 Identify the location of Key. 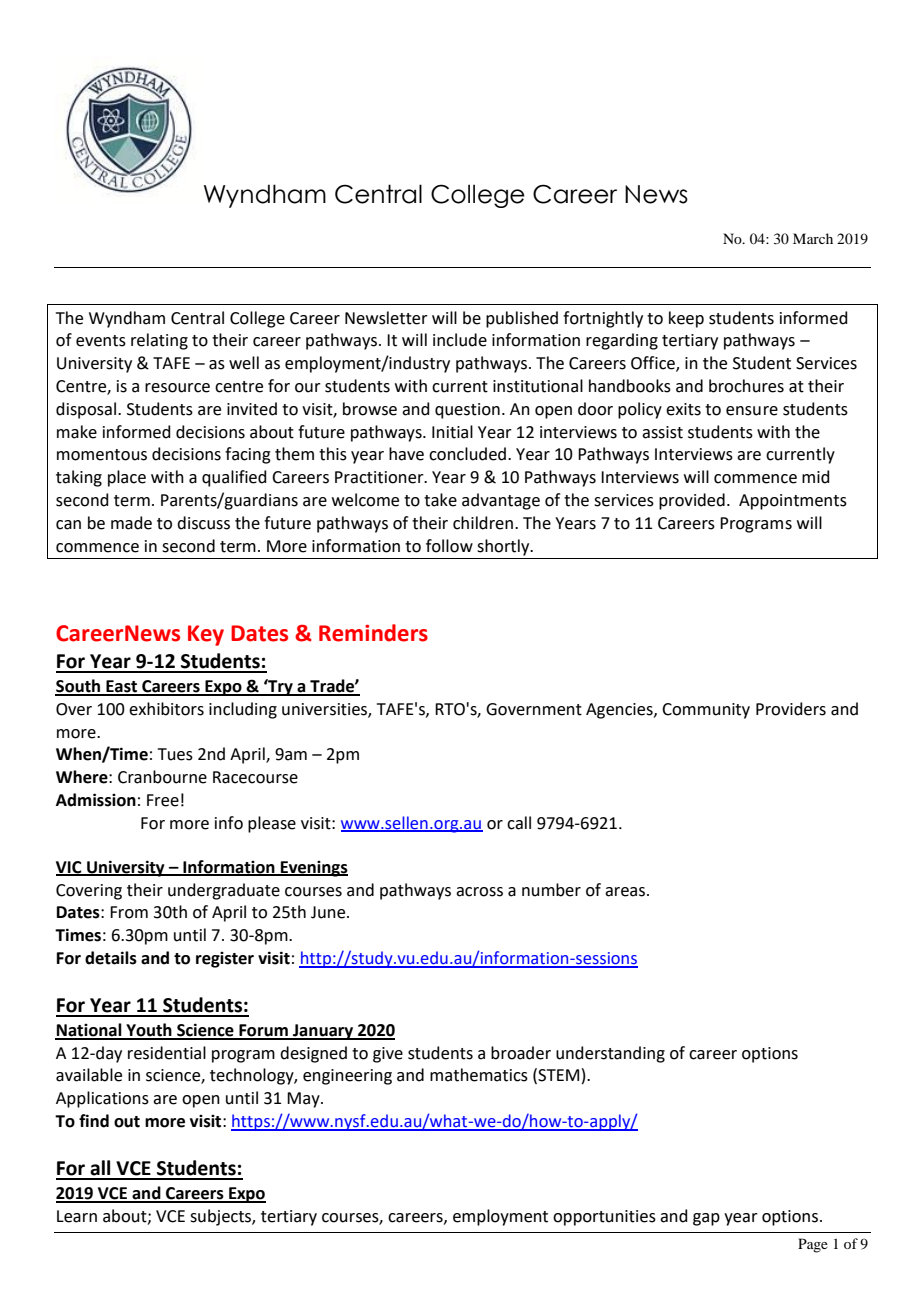
(206, 635).
